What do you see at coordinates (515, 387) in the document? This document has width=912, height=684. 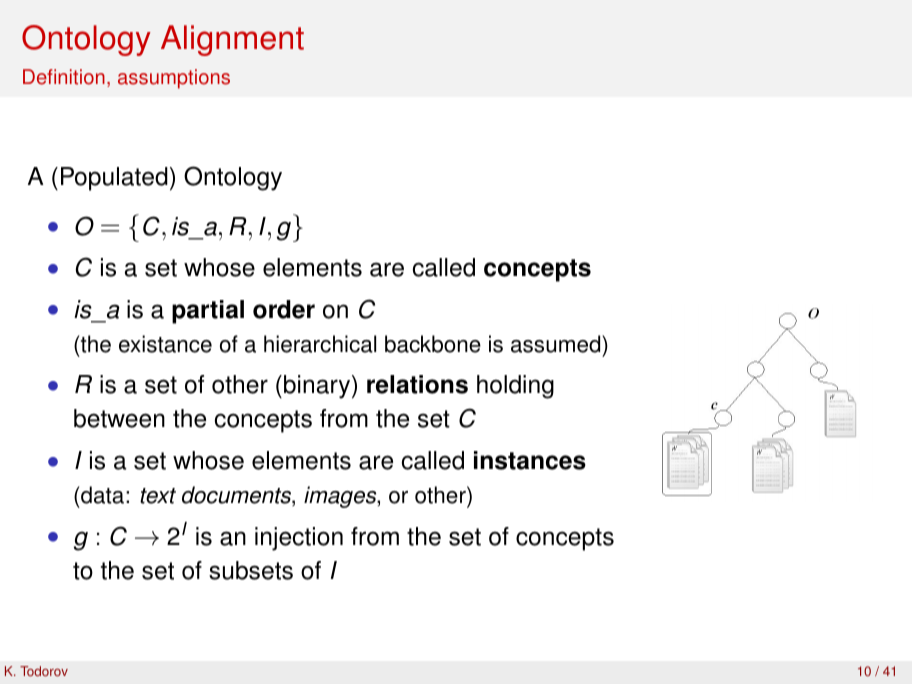 I see `holding` at bounding box center [515, 387].
